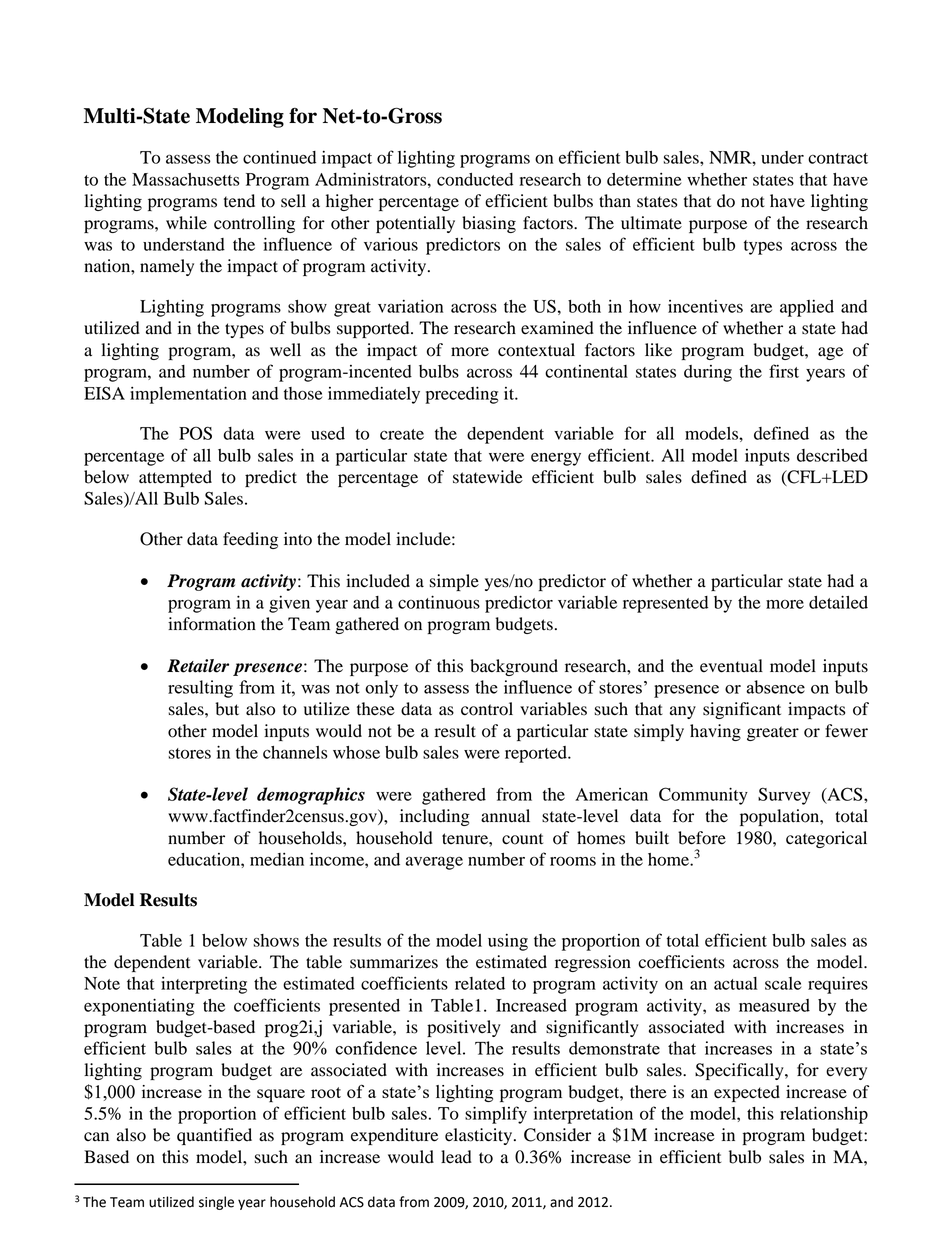 The width and height of the document is (952, 1233). What do you see at coordinates (475, 179) in the document?
I see `conducted` at bounding box center [475, 179].
